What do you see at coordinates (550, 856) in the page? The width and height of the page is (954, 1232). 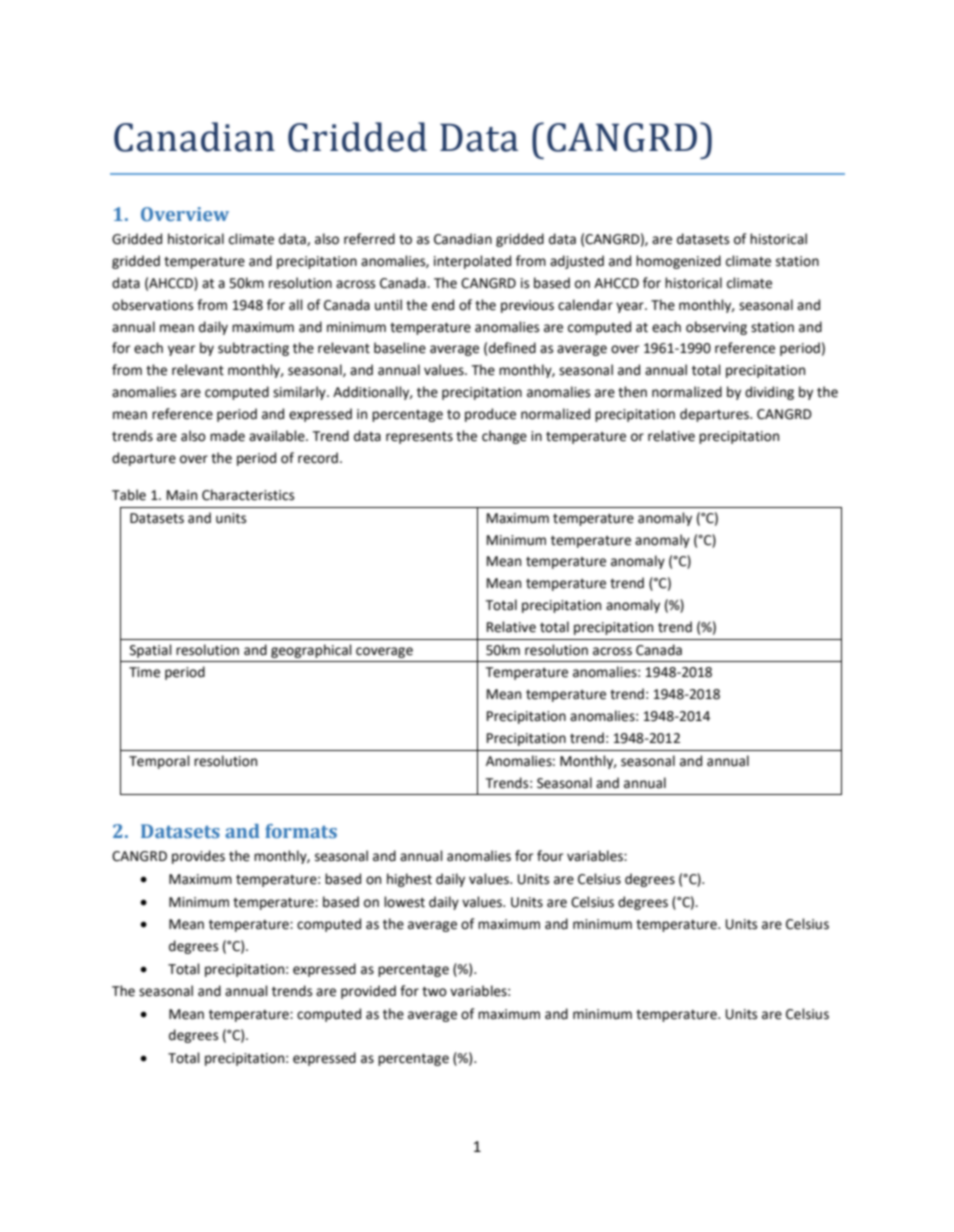 I see `four` at bounding box center [550, 856].
